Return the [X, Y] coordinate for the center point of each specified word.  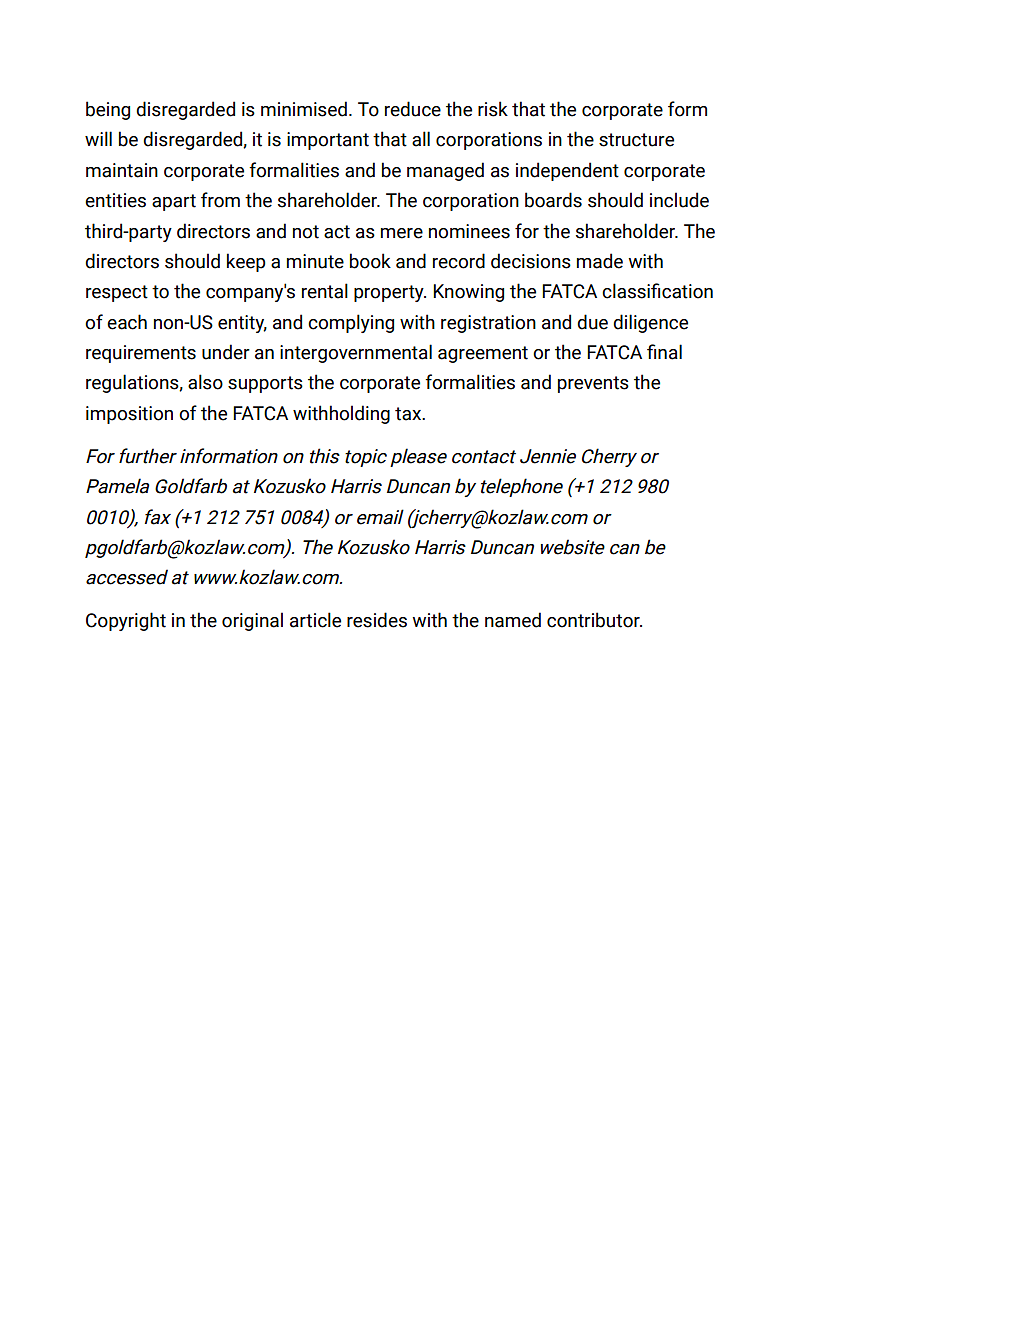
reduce [413, 109]
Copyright [126, 621]
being [108, 110]
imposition [129, 415]
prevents [593, 384]
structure [636, 140]
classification [657, 291]
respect [117, 293]
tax [409, 414]
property [390, 293]
